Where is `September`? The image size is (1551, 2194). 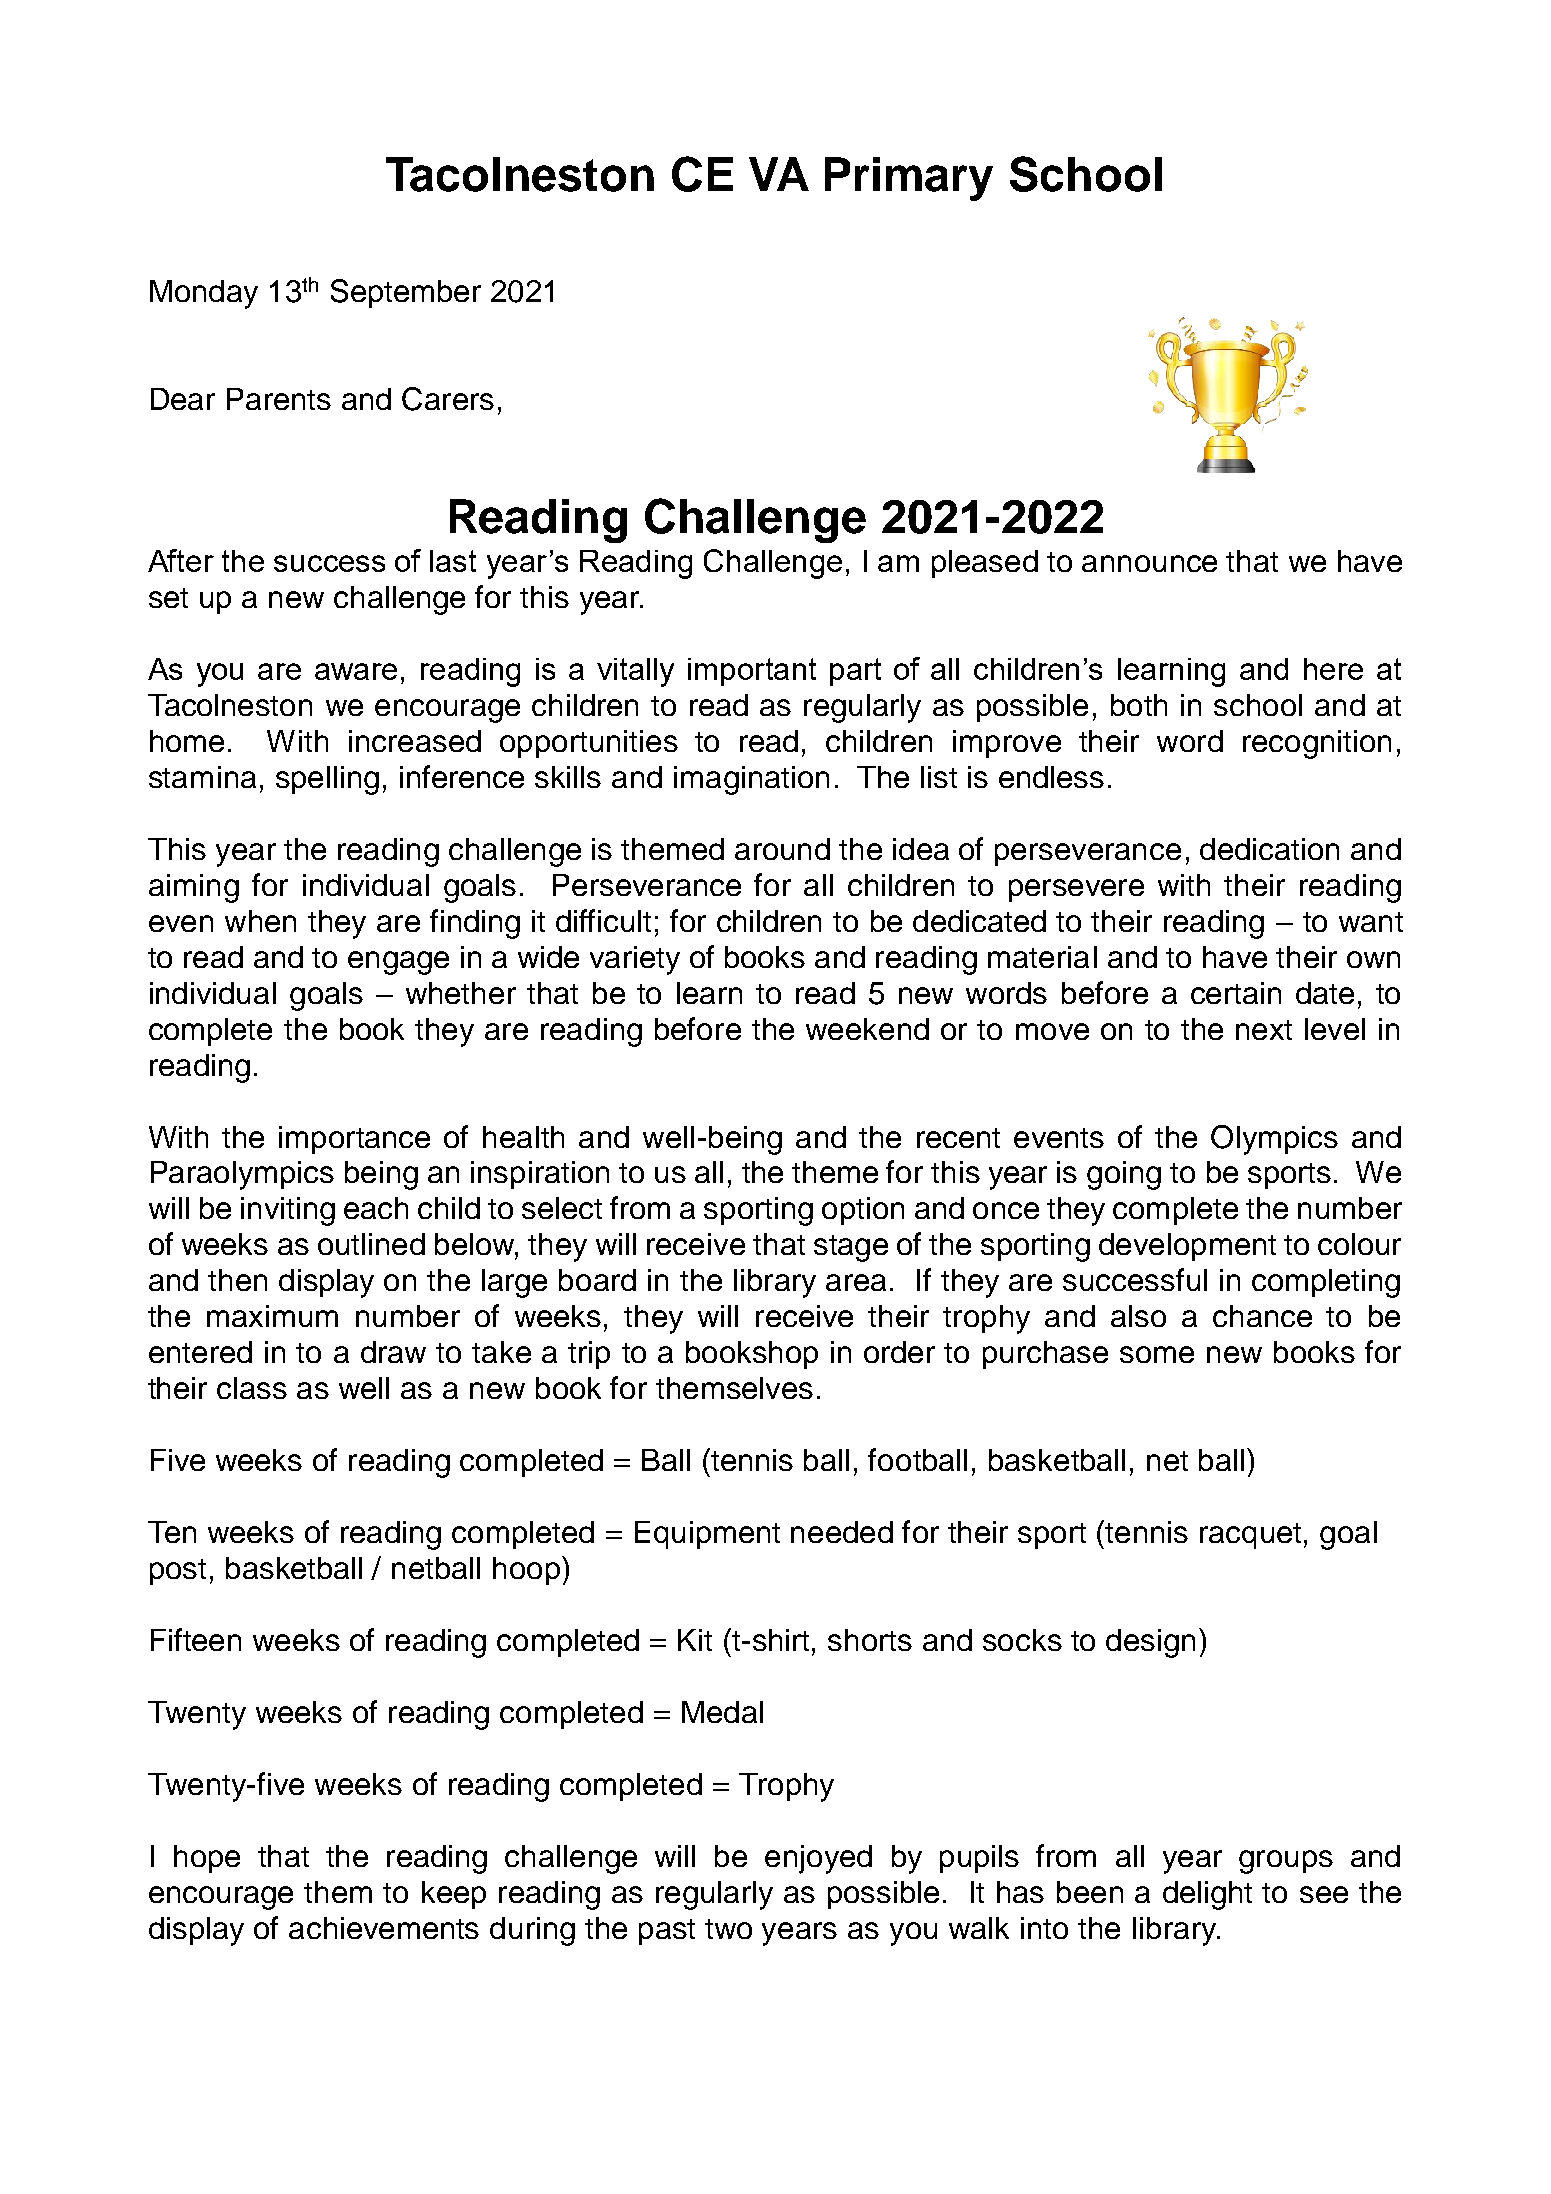
September is located at coordinates (406, 293).
